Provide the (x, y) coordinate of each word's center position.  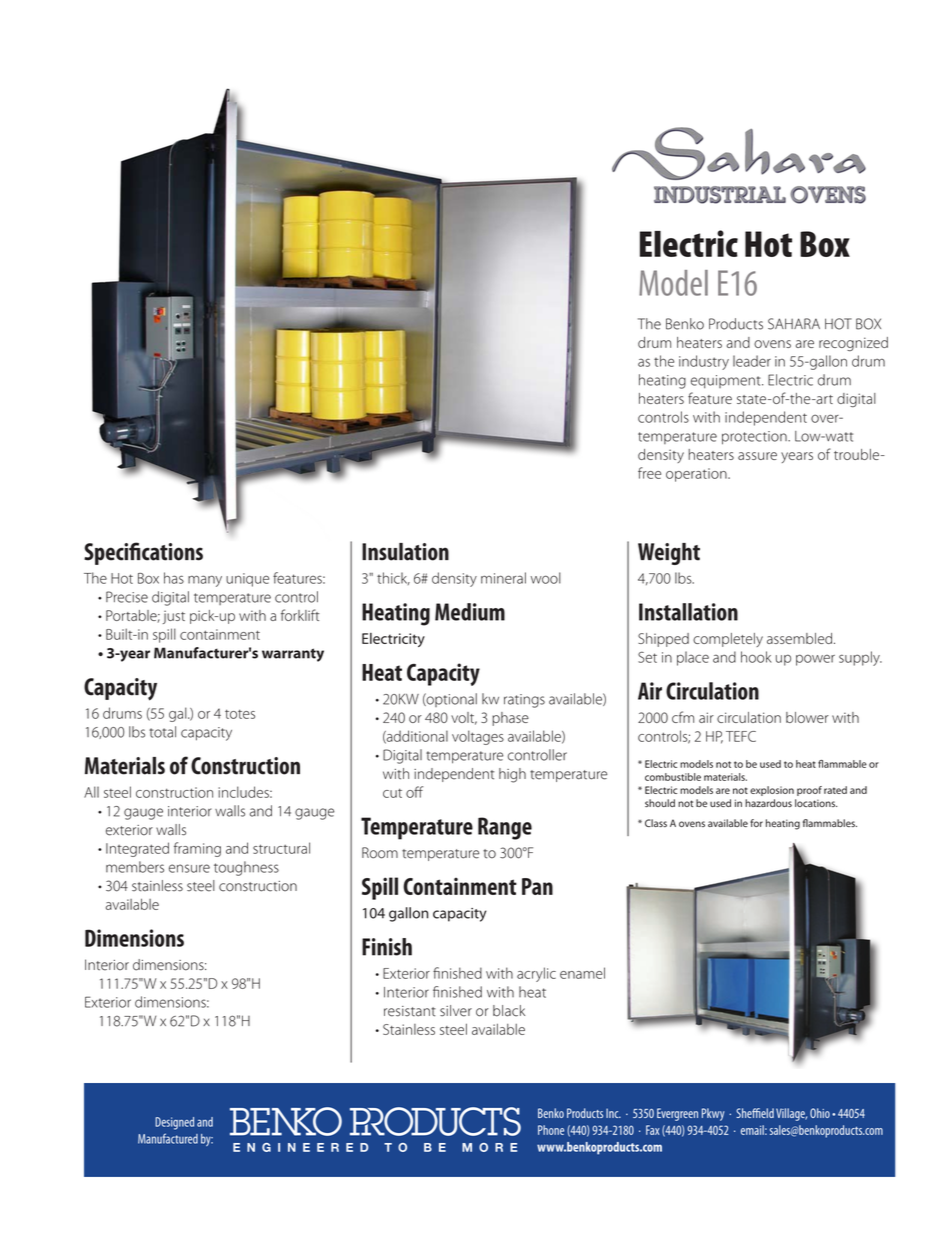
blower (807, 717)
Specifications (143, 553)
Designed (174, 1123)
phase (510, 719)
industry (704, 362)
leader (752, 361)
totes (240, 714)
